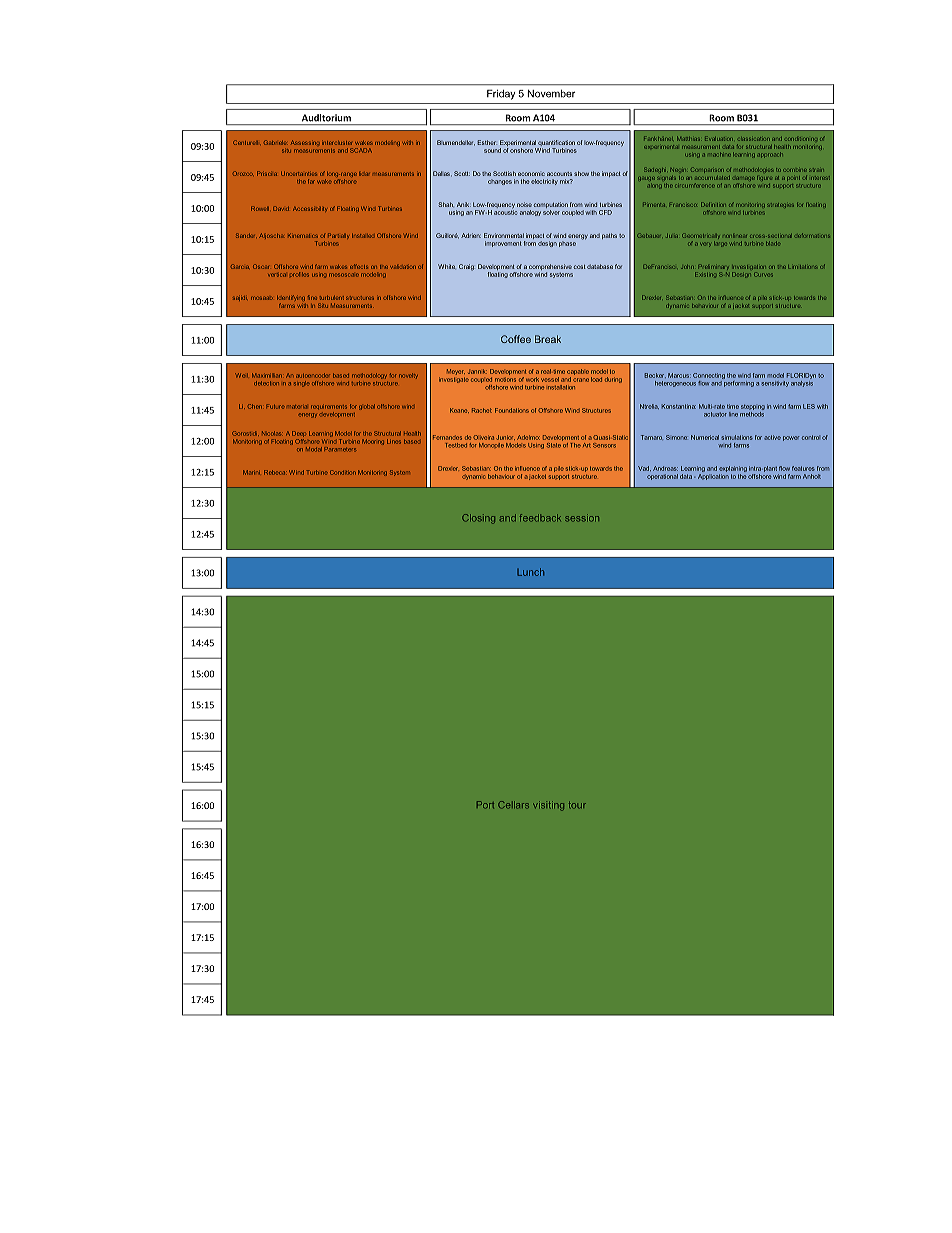  What do you see at coordinates (274, 472) in the document?
I see `Rebeca` at bounding box center [274, 472].
